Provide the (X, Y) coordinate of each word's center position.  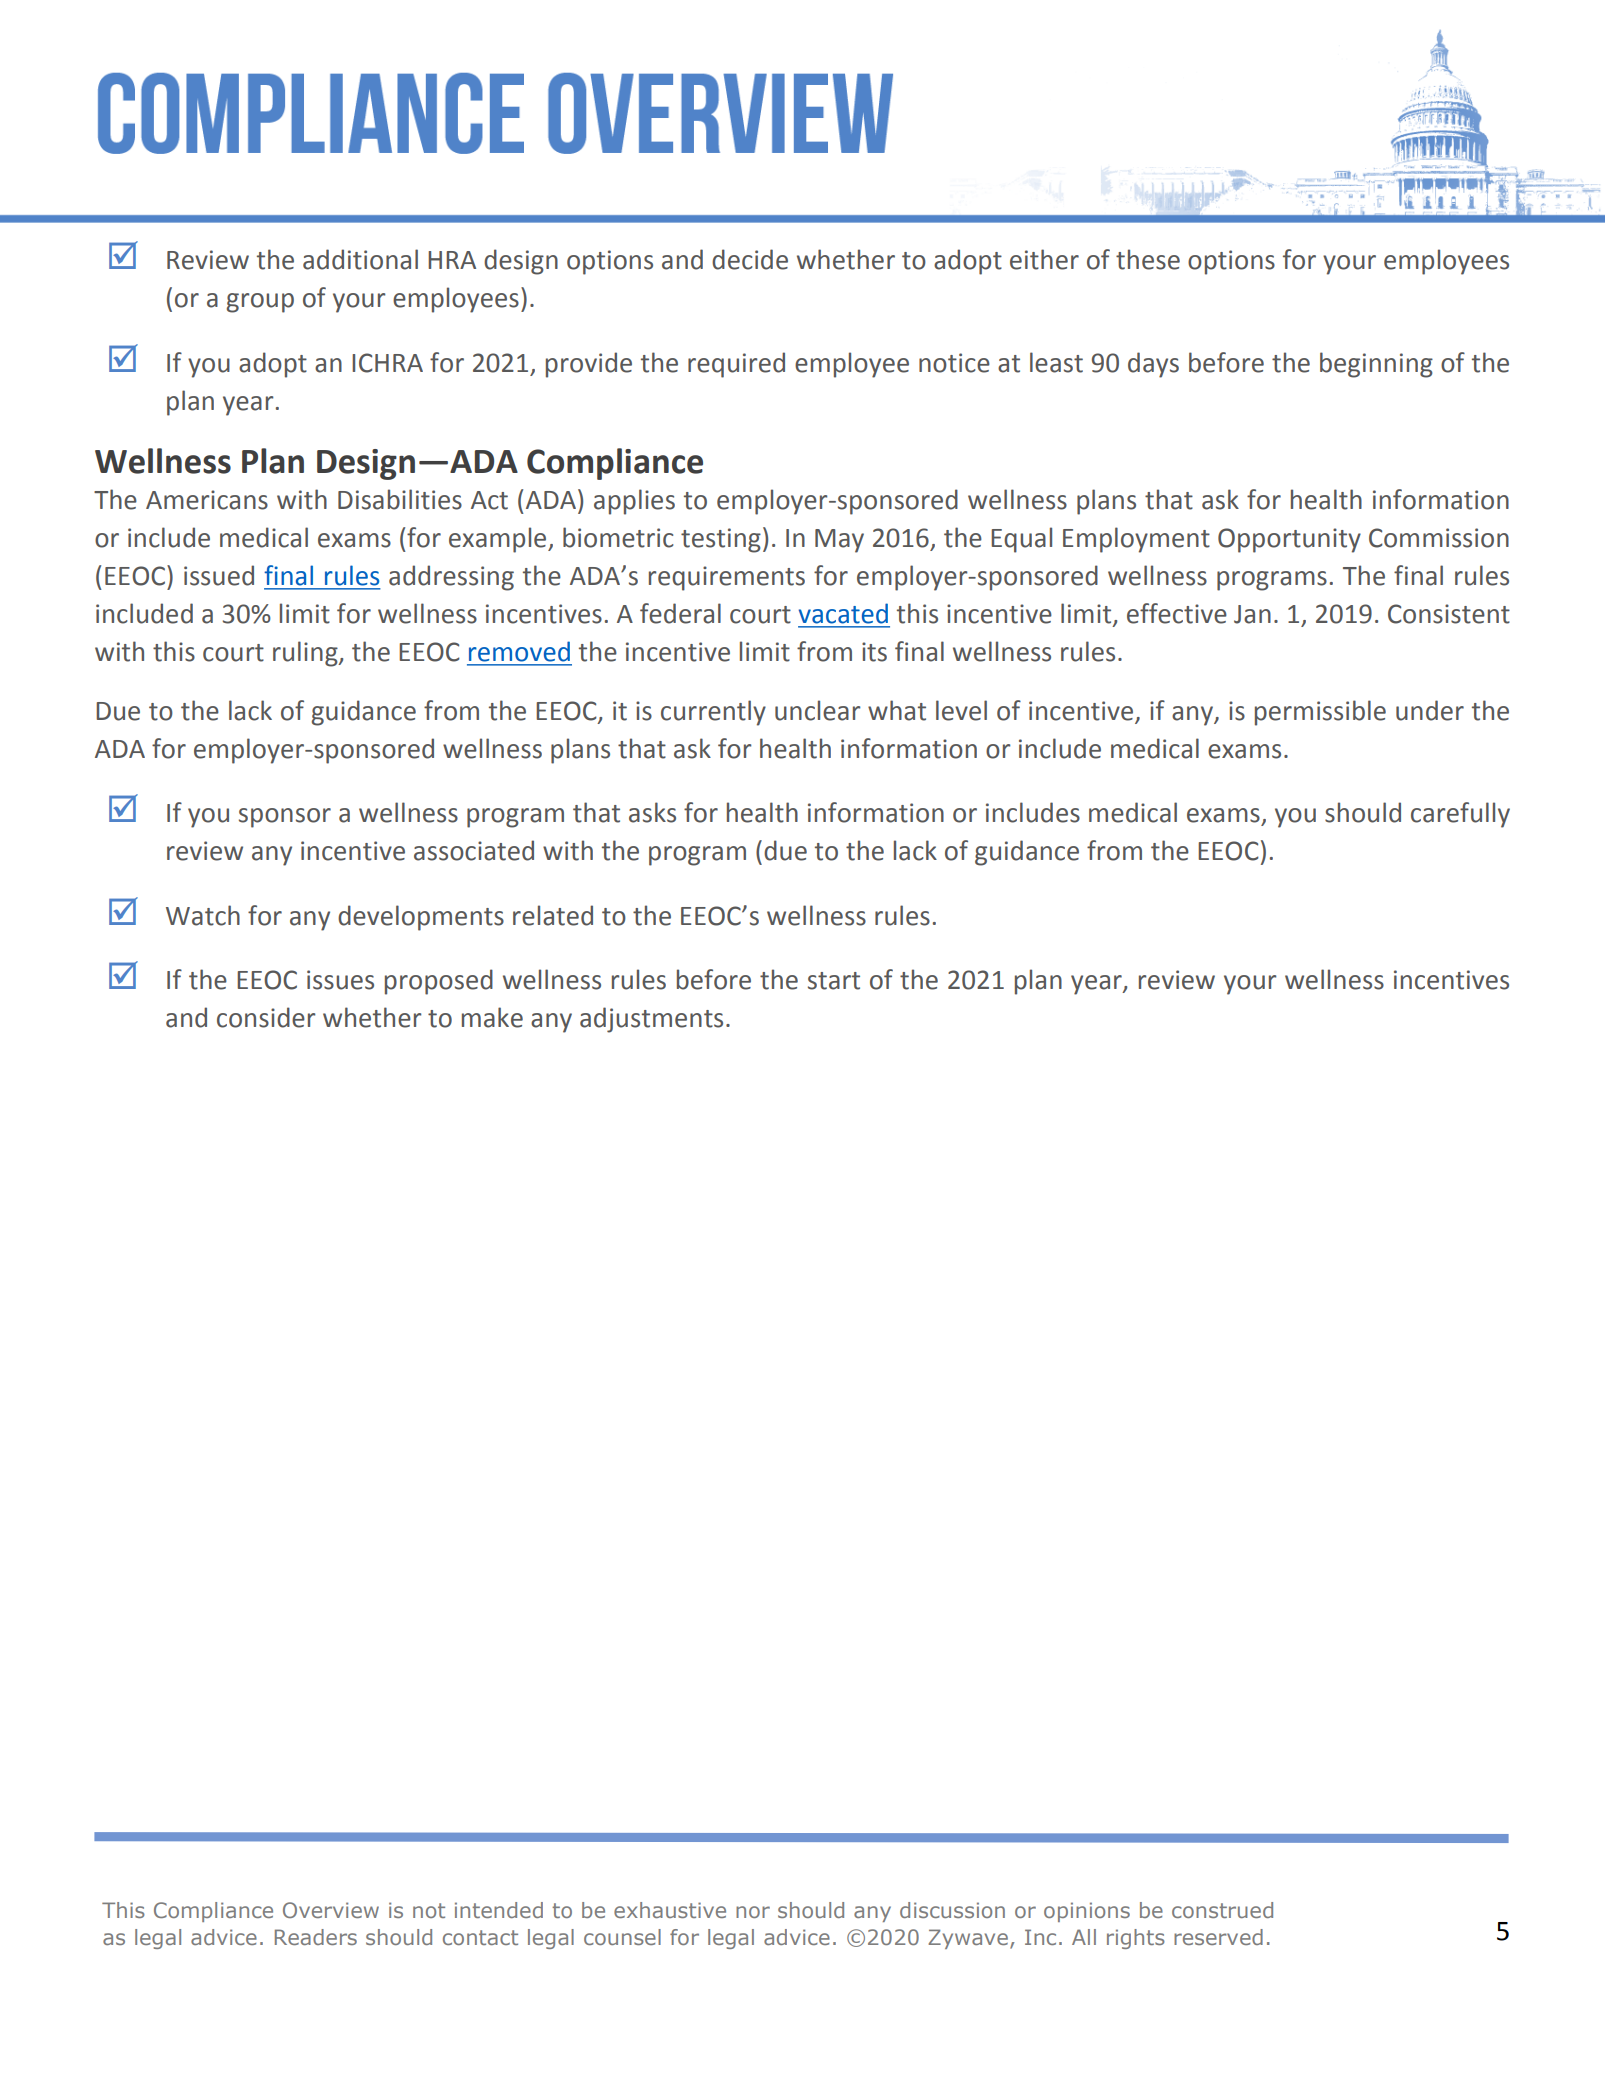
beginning (1376, 365)
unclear (818, 710)
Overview (331, 1910)
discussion (952, 1910)
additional (360, 259)
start (834, 981)
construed (1222, 1910)
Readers (316, 1937)
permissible (1320, 713)
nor (753, 1912)
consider (266, 1017)
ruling (306, 654)
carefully (1460, 815)
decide (750, 259)
